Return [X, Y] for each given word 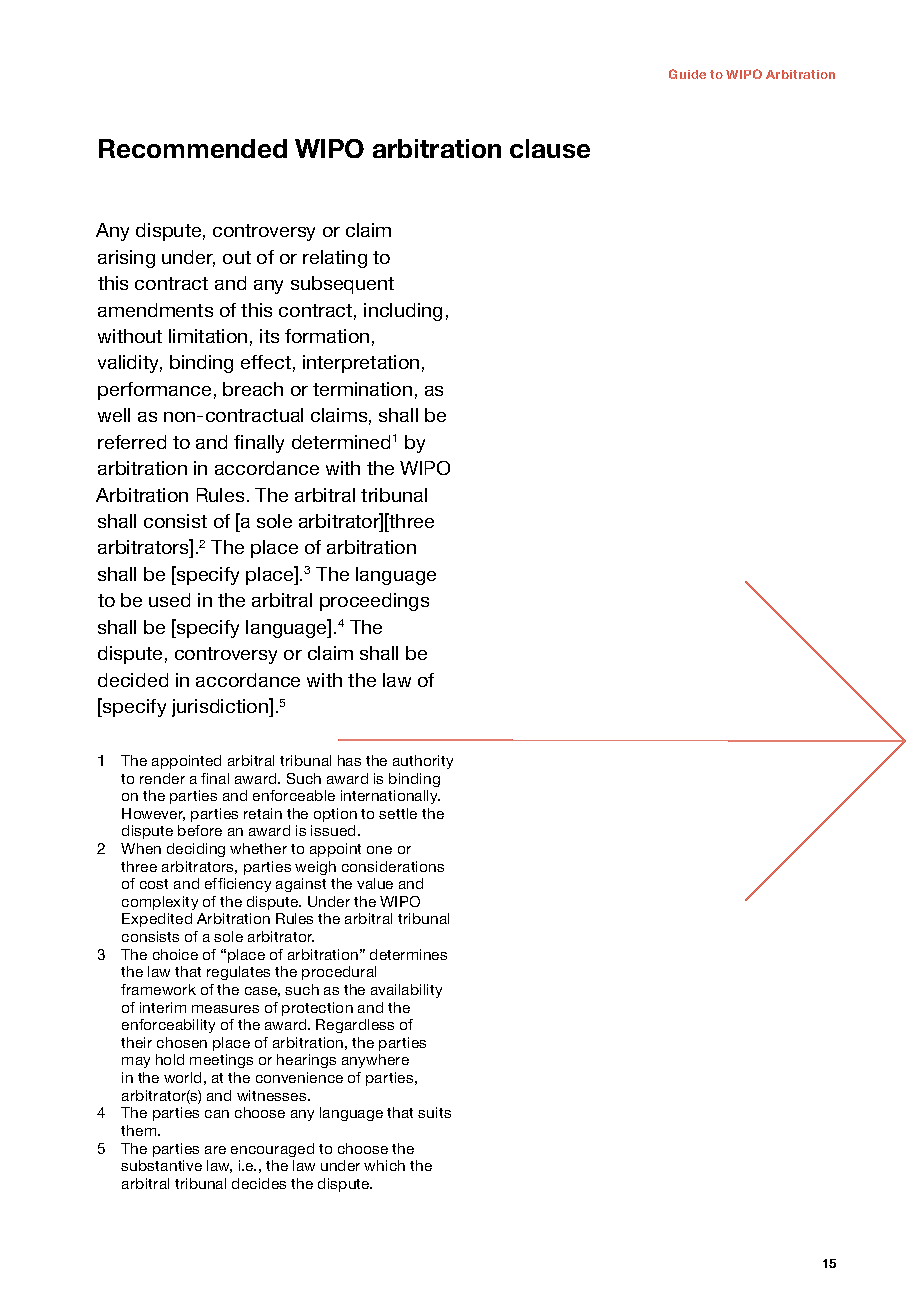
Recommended [193, 148]
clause [550, 148]
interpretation [361, 364]
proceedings [374, 602]
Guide [687, 74]
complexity [160, 903]
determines [408, 954]
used [169, 600]
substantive [161, 1165]
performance [154, 391]
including [403, 312]
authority [423, 762]
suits [434, 1112]
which [384, 1165]
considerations [393, 866]
